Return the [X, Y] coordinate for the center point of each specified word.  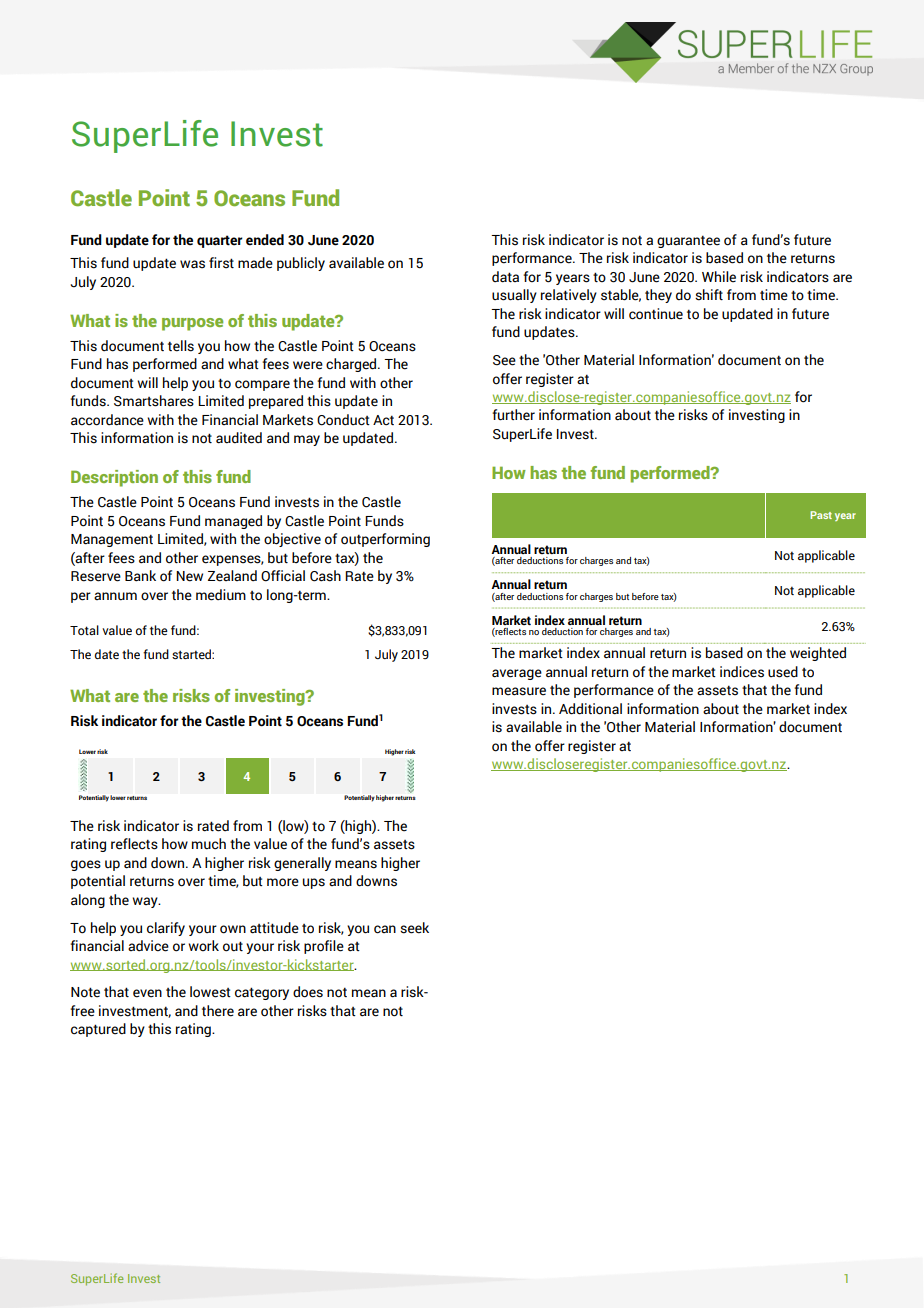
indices [742, 672]
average [517, 674]
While [719, 277]
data [505, 277]
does [308, 992]
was [192, 264]
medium [221, 595]
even [147, 993]
